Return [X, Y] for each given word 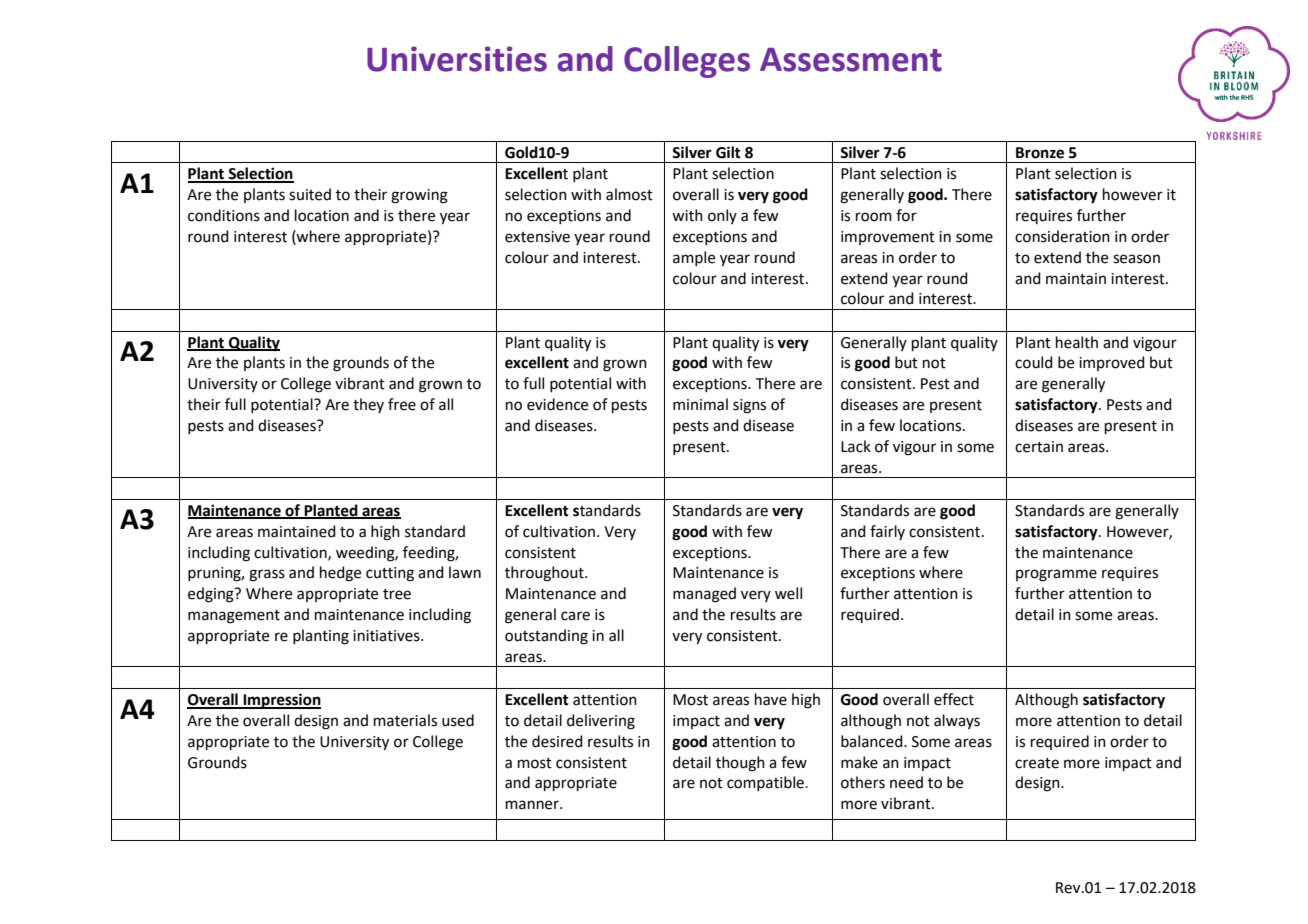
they [368, 405]
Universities [457, 59]
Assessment [851, 60]
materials [405, 720]
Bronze [1040, 153]
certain [1039, 447]
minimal [700, 404]
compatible [767, 783]
